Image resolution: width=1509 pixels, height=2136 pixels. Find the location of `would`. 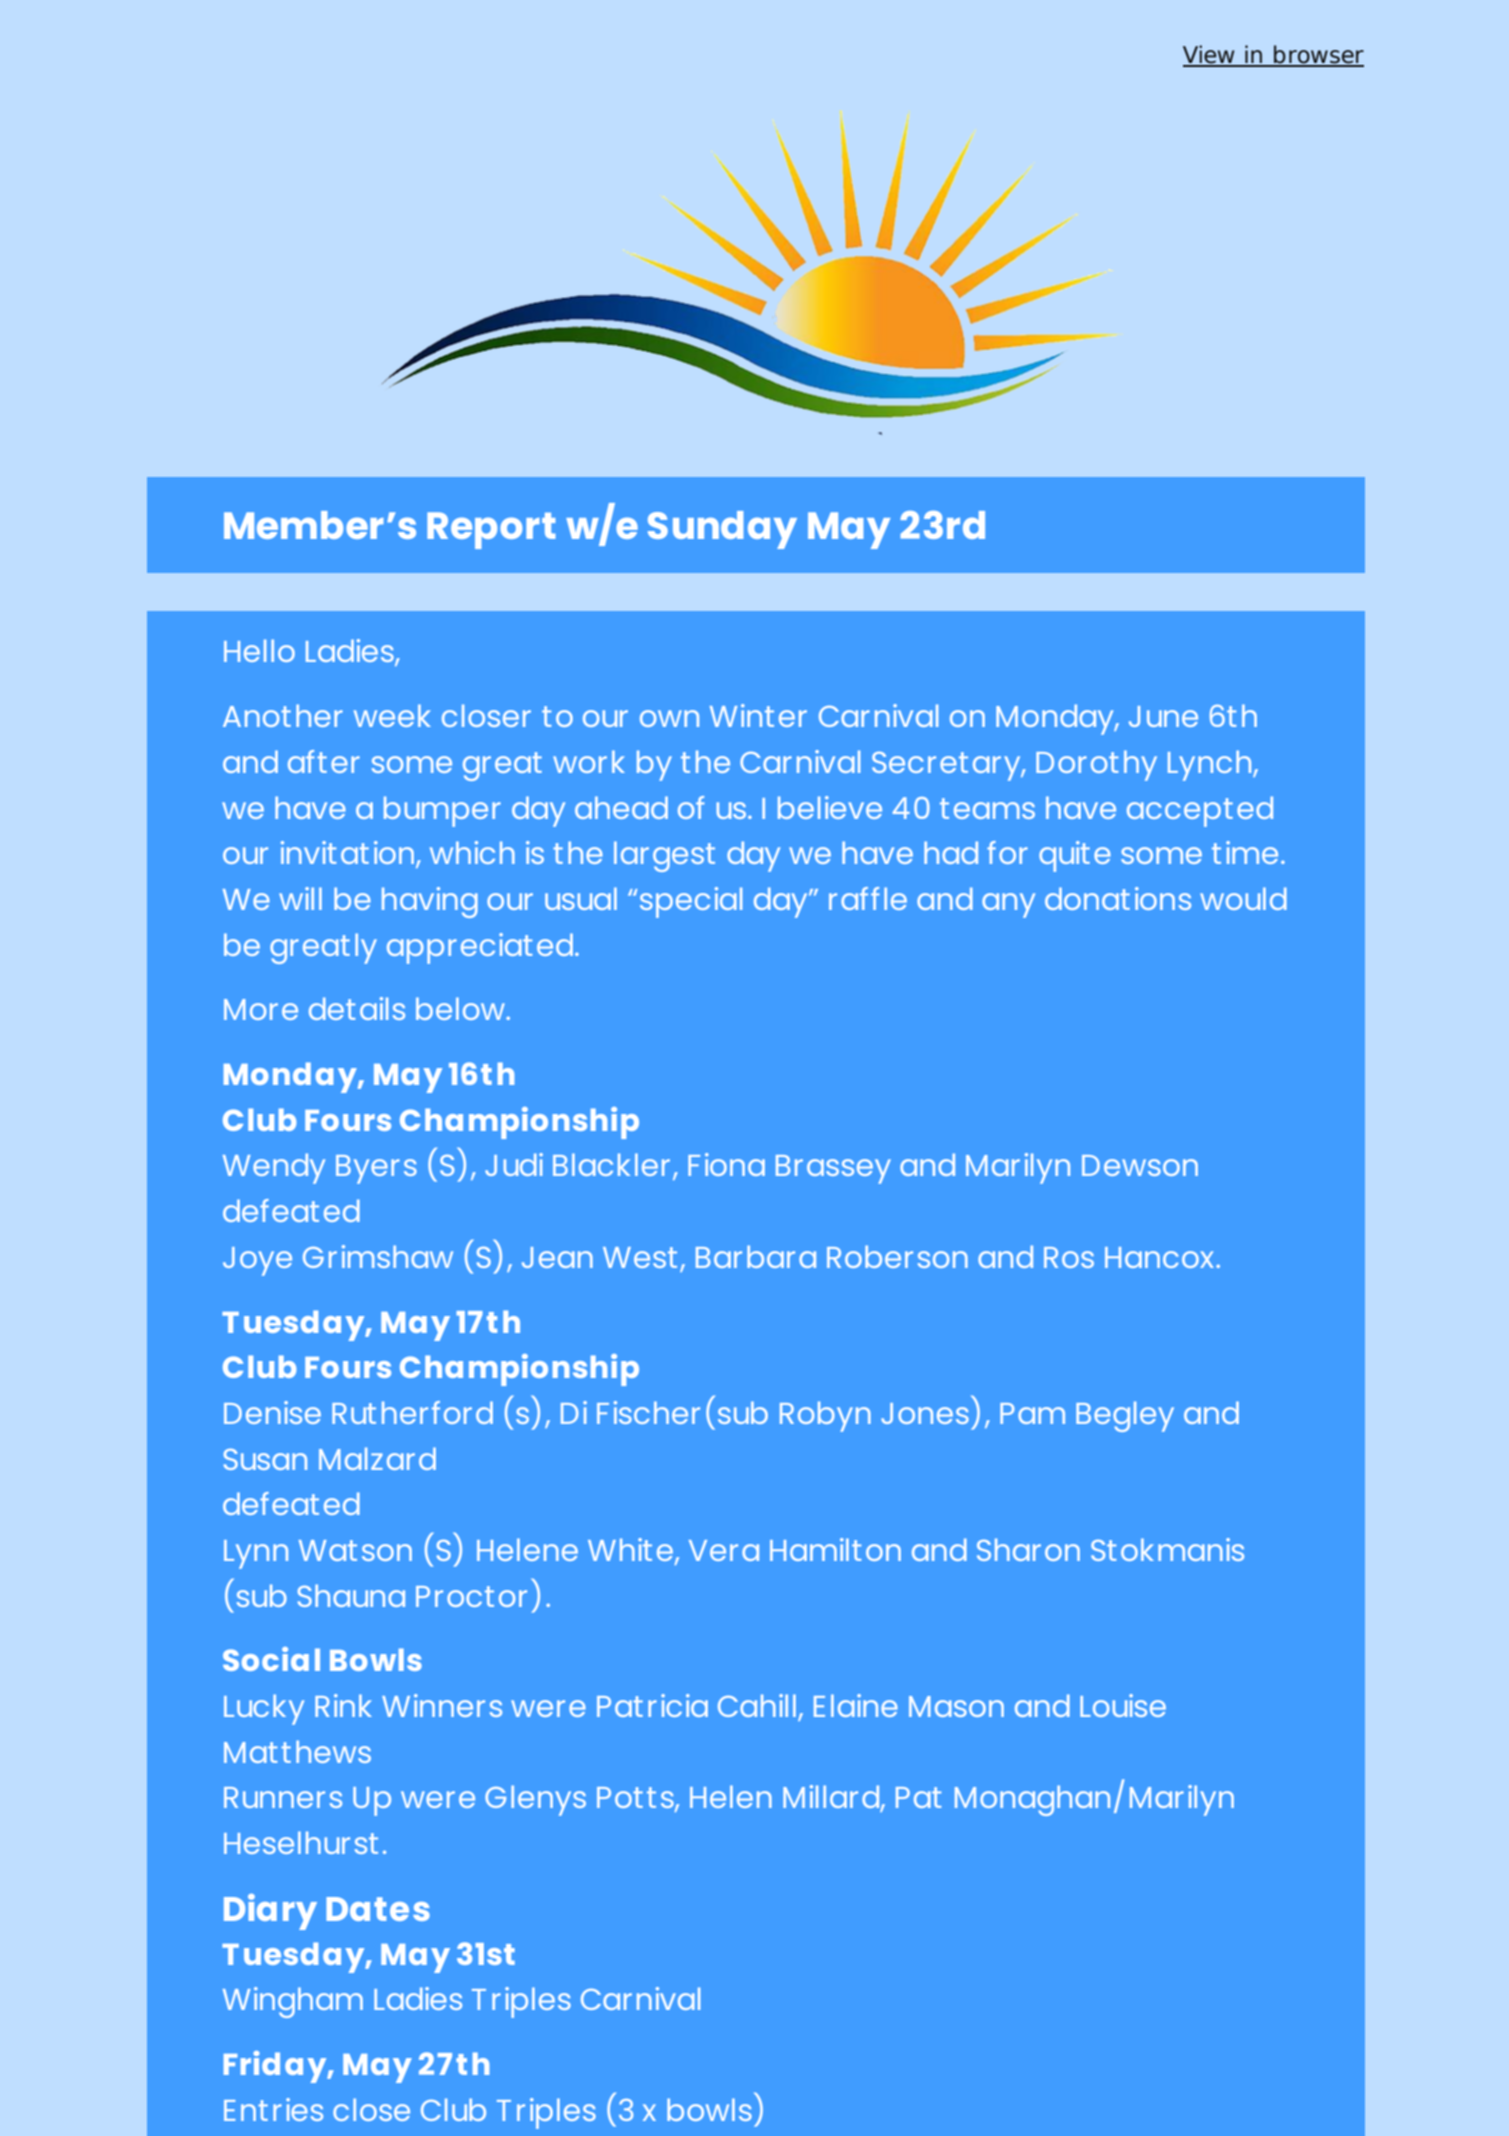

would is located at coordinates (1243, 898).
